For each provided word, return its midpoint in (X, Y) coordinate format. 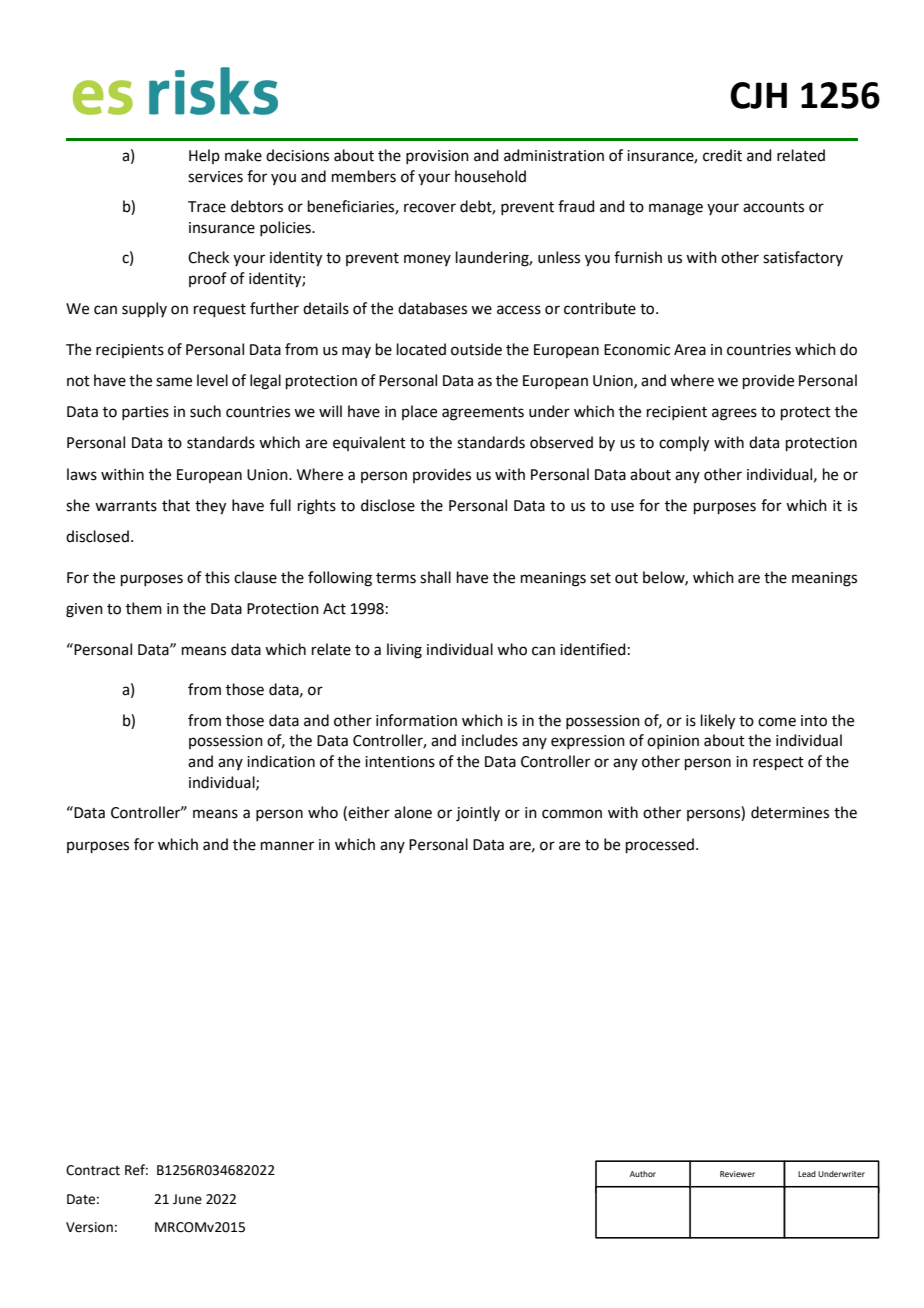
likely (718, 722)
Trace (207, 207)
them (144, 608)
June (187, 1199)
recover (430, 208)
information (416, 720)
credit (722, 155)
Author (643, 1174)
